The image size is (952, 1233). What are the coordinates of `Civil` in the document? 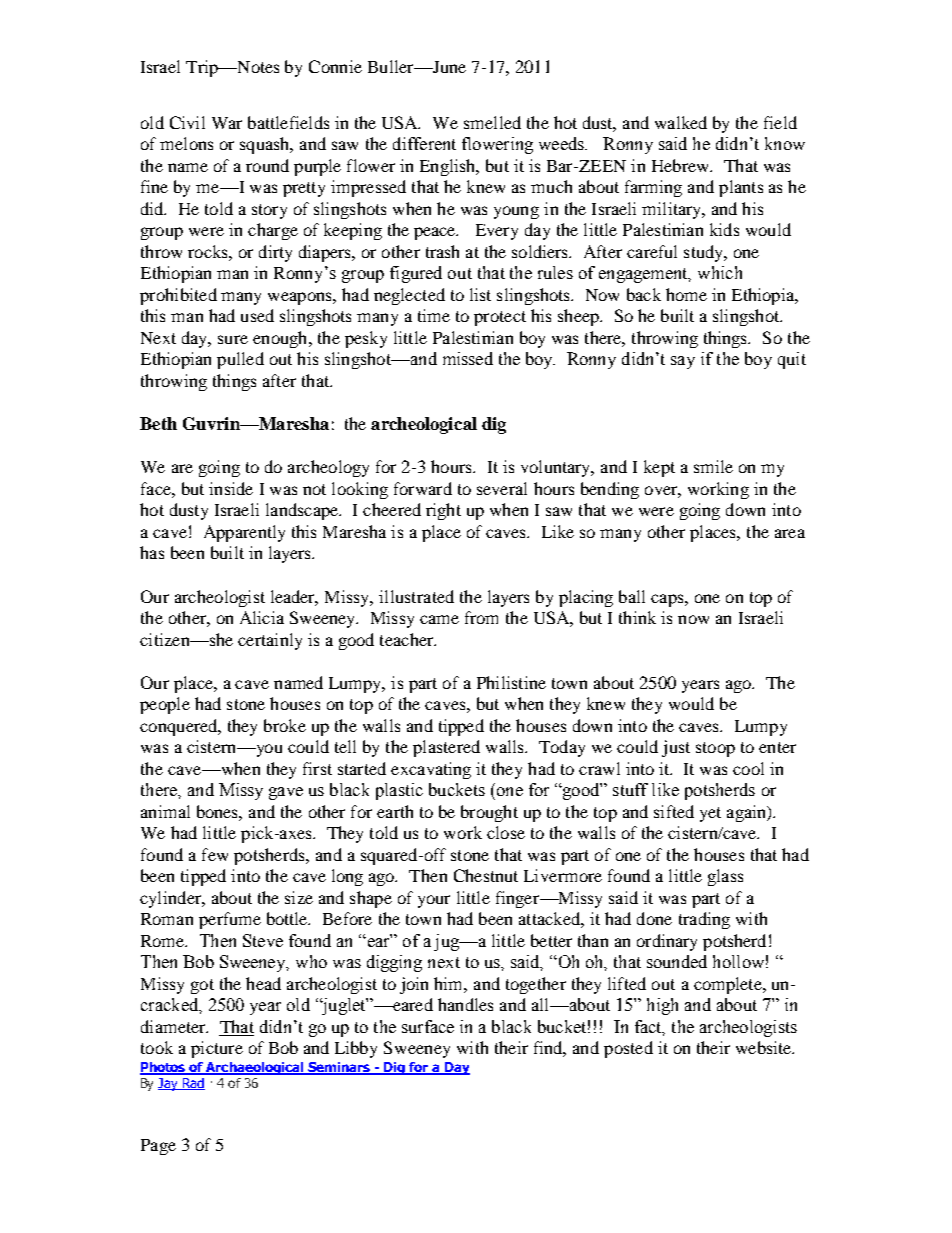 It's located at (187, 122).
